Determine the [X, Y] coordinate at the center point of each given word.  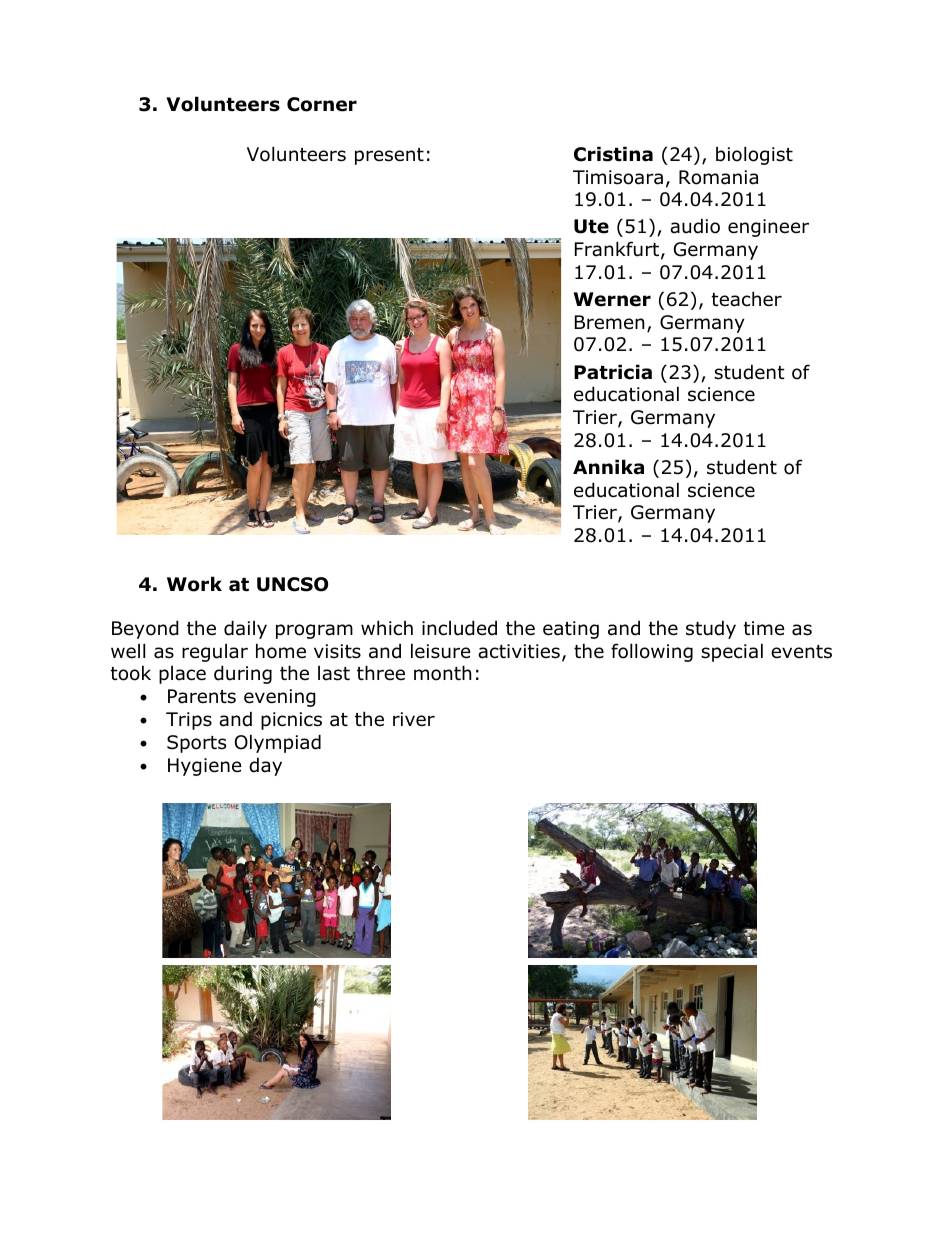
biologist [754, 155]
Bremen [609, 322]
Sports [196, 744]
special [732, 652]
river [414, 719]
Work [194, 584]
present [389, 156]
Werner [612, 299]
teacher [747, 299]
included [459, 628]
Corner [322, 104]
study [711, 629]
